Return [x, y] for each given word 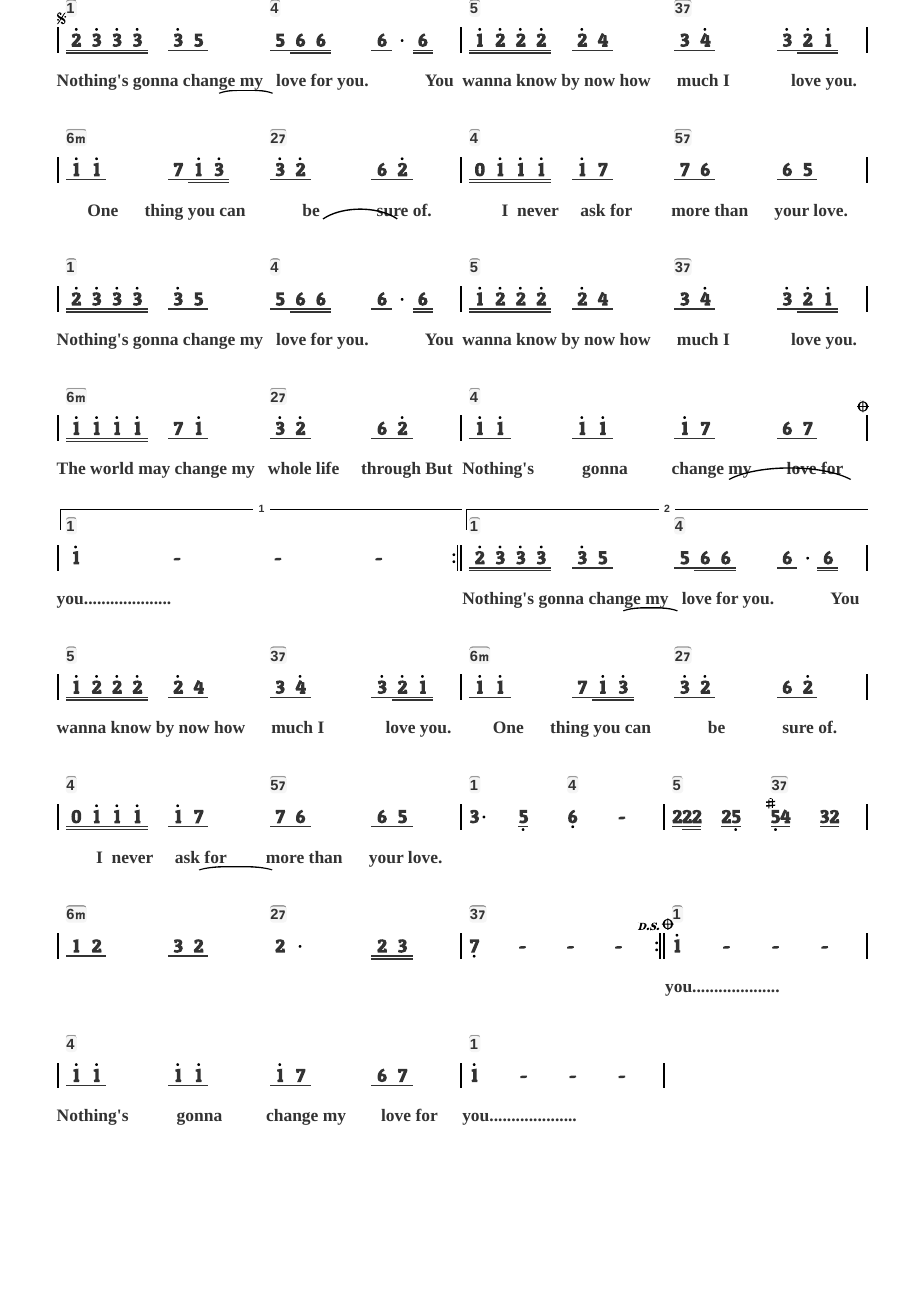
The [71, 468]
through [391, 470]
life [327, 467]
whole [289, 468]
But [439, 468]
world [112, 468]
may [154, 472]
